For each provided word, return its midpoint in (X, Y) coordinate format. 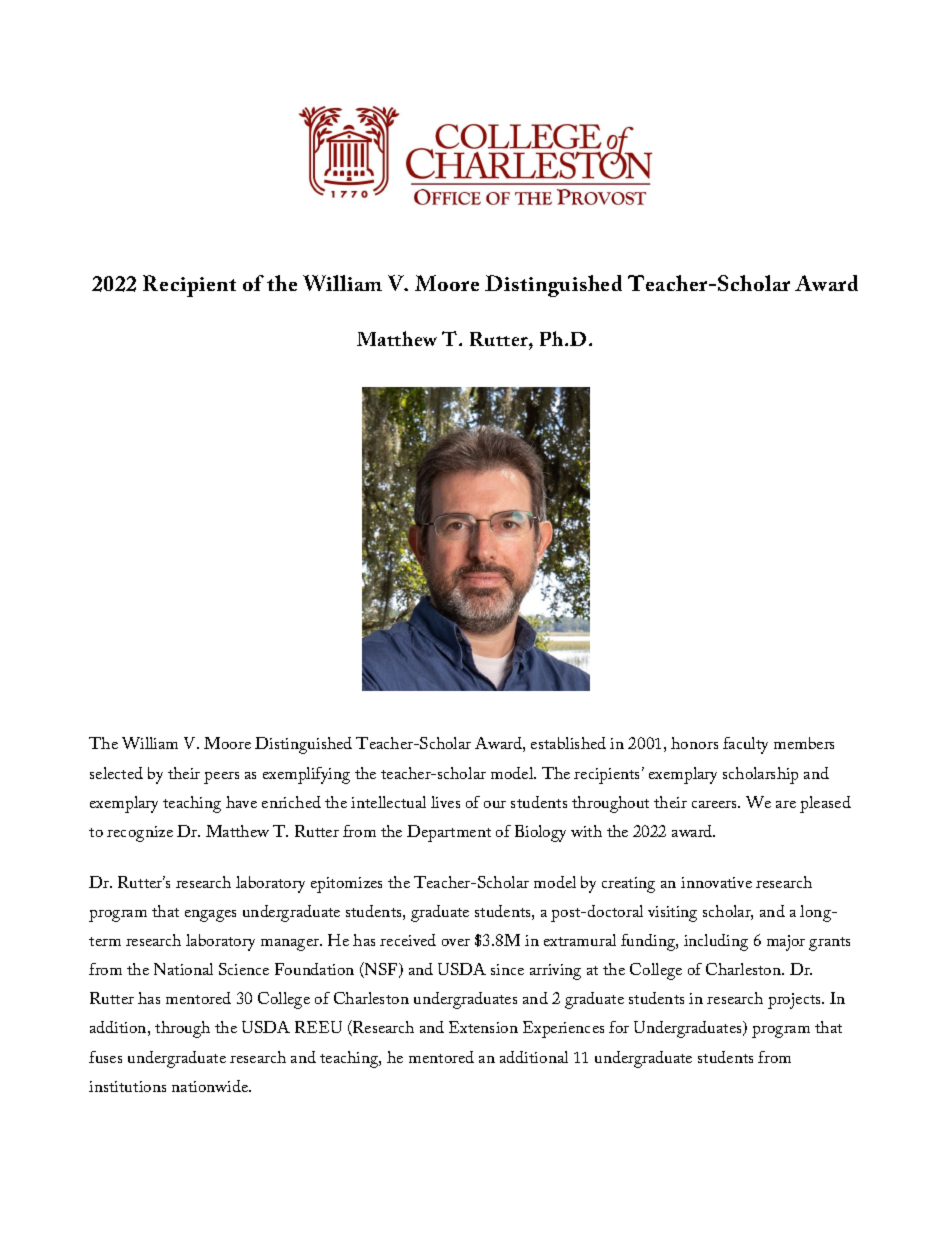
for (619, 1027)
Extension (483, 1027)
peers (221, 778)
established (568, 743)
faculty (745, 745)
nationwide (211, 1086)
